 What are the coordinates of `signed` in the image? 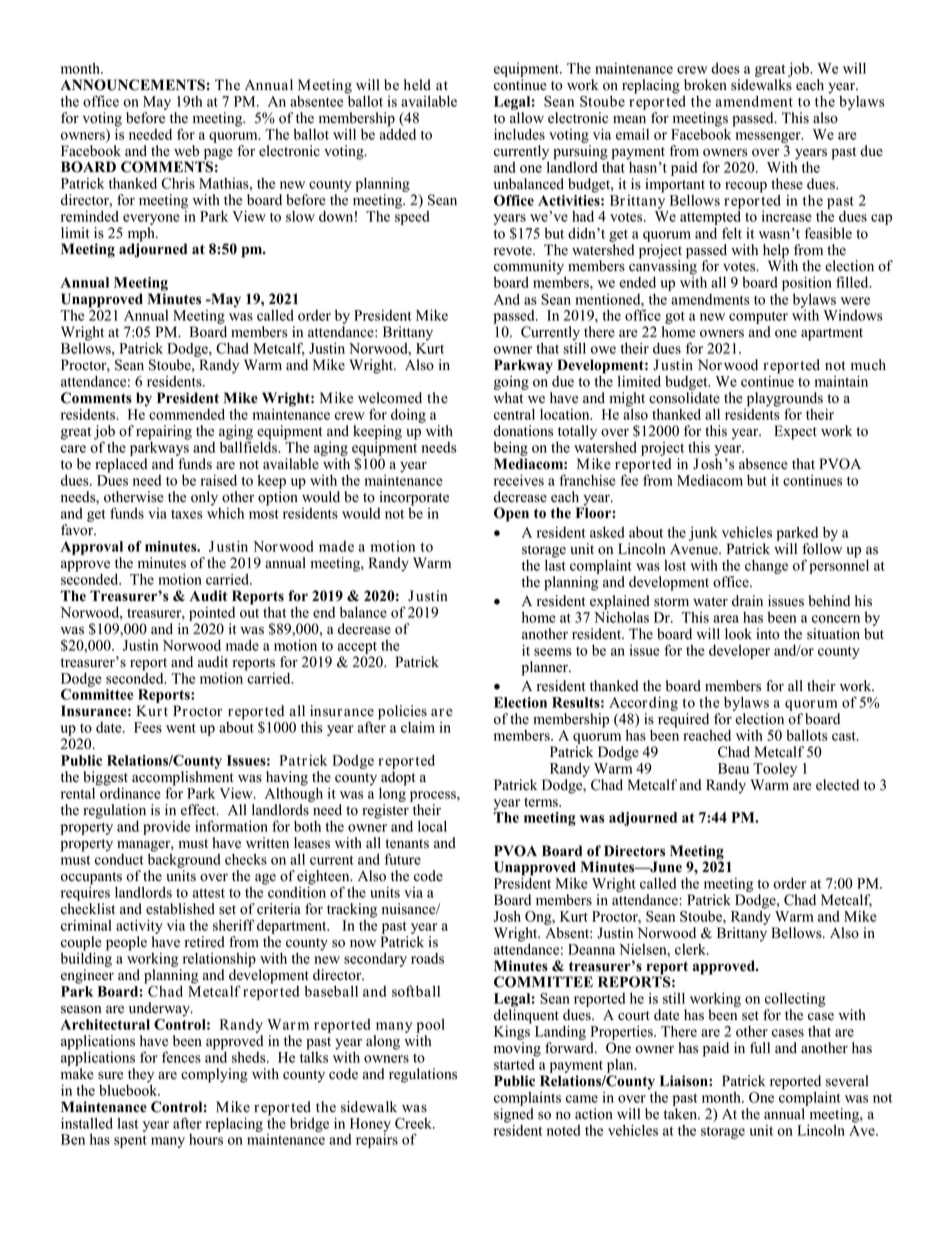 It's located at (514, 1116).
